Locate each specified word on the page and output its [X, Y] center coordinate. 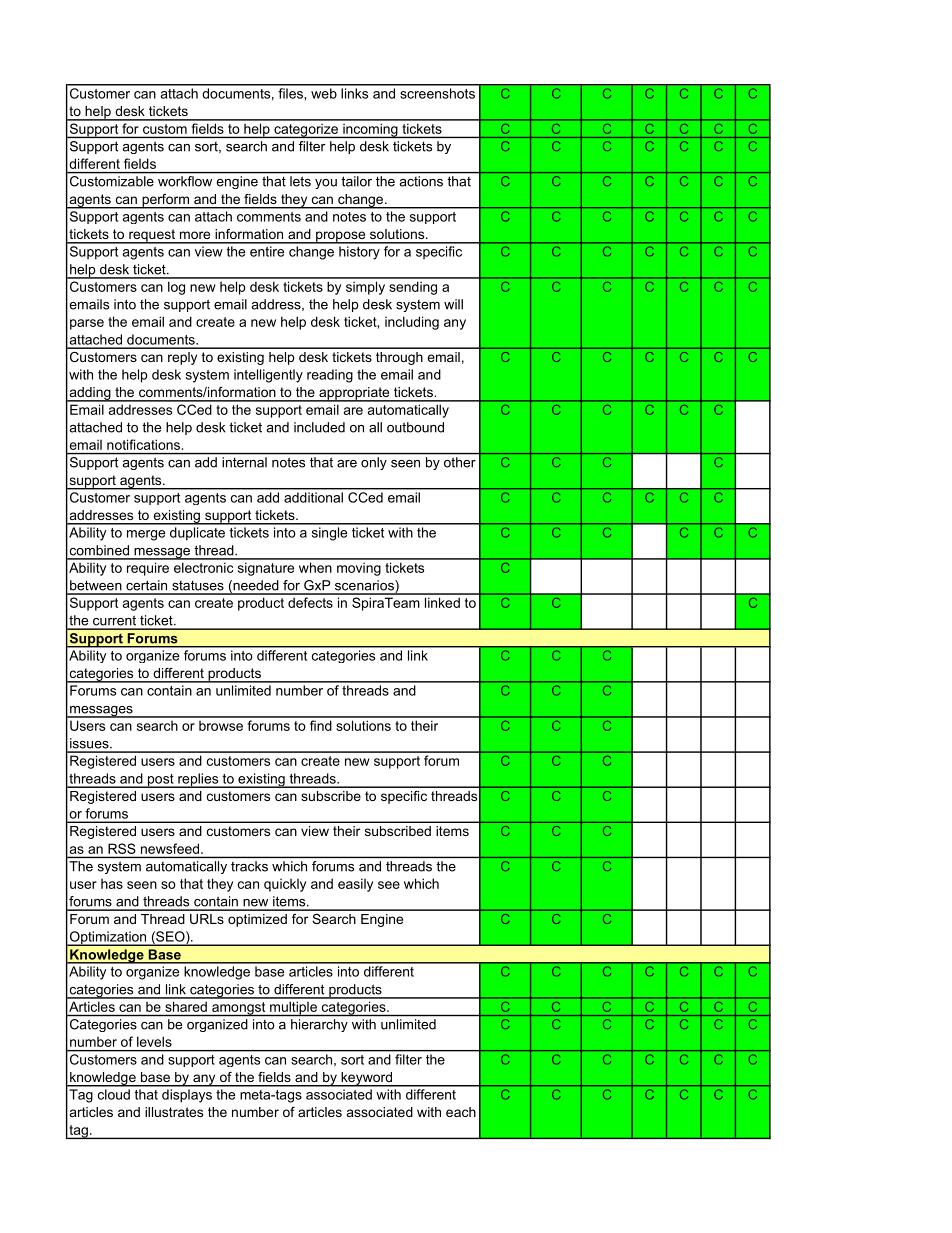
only [374, 463]
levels [154, 1041]
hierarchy [319, 1025]
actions [421, 181]
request [152, 236]
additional [313, 497]
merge [146, 535]
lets [300, 181]
